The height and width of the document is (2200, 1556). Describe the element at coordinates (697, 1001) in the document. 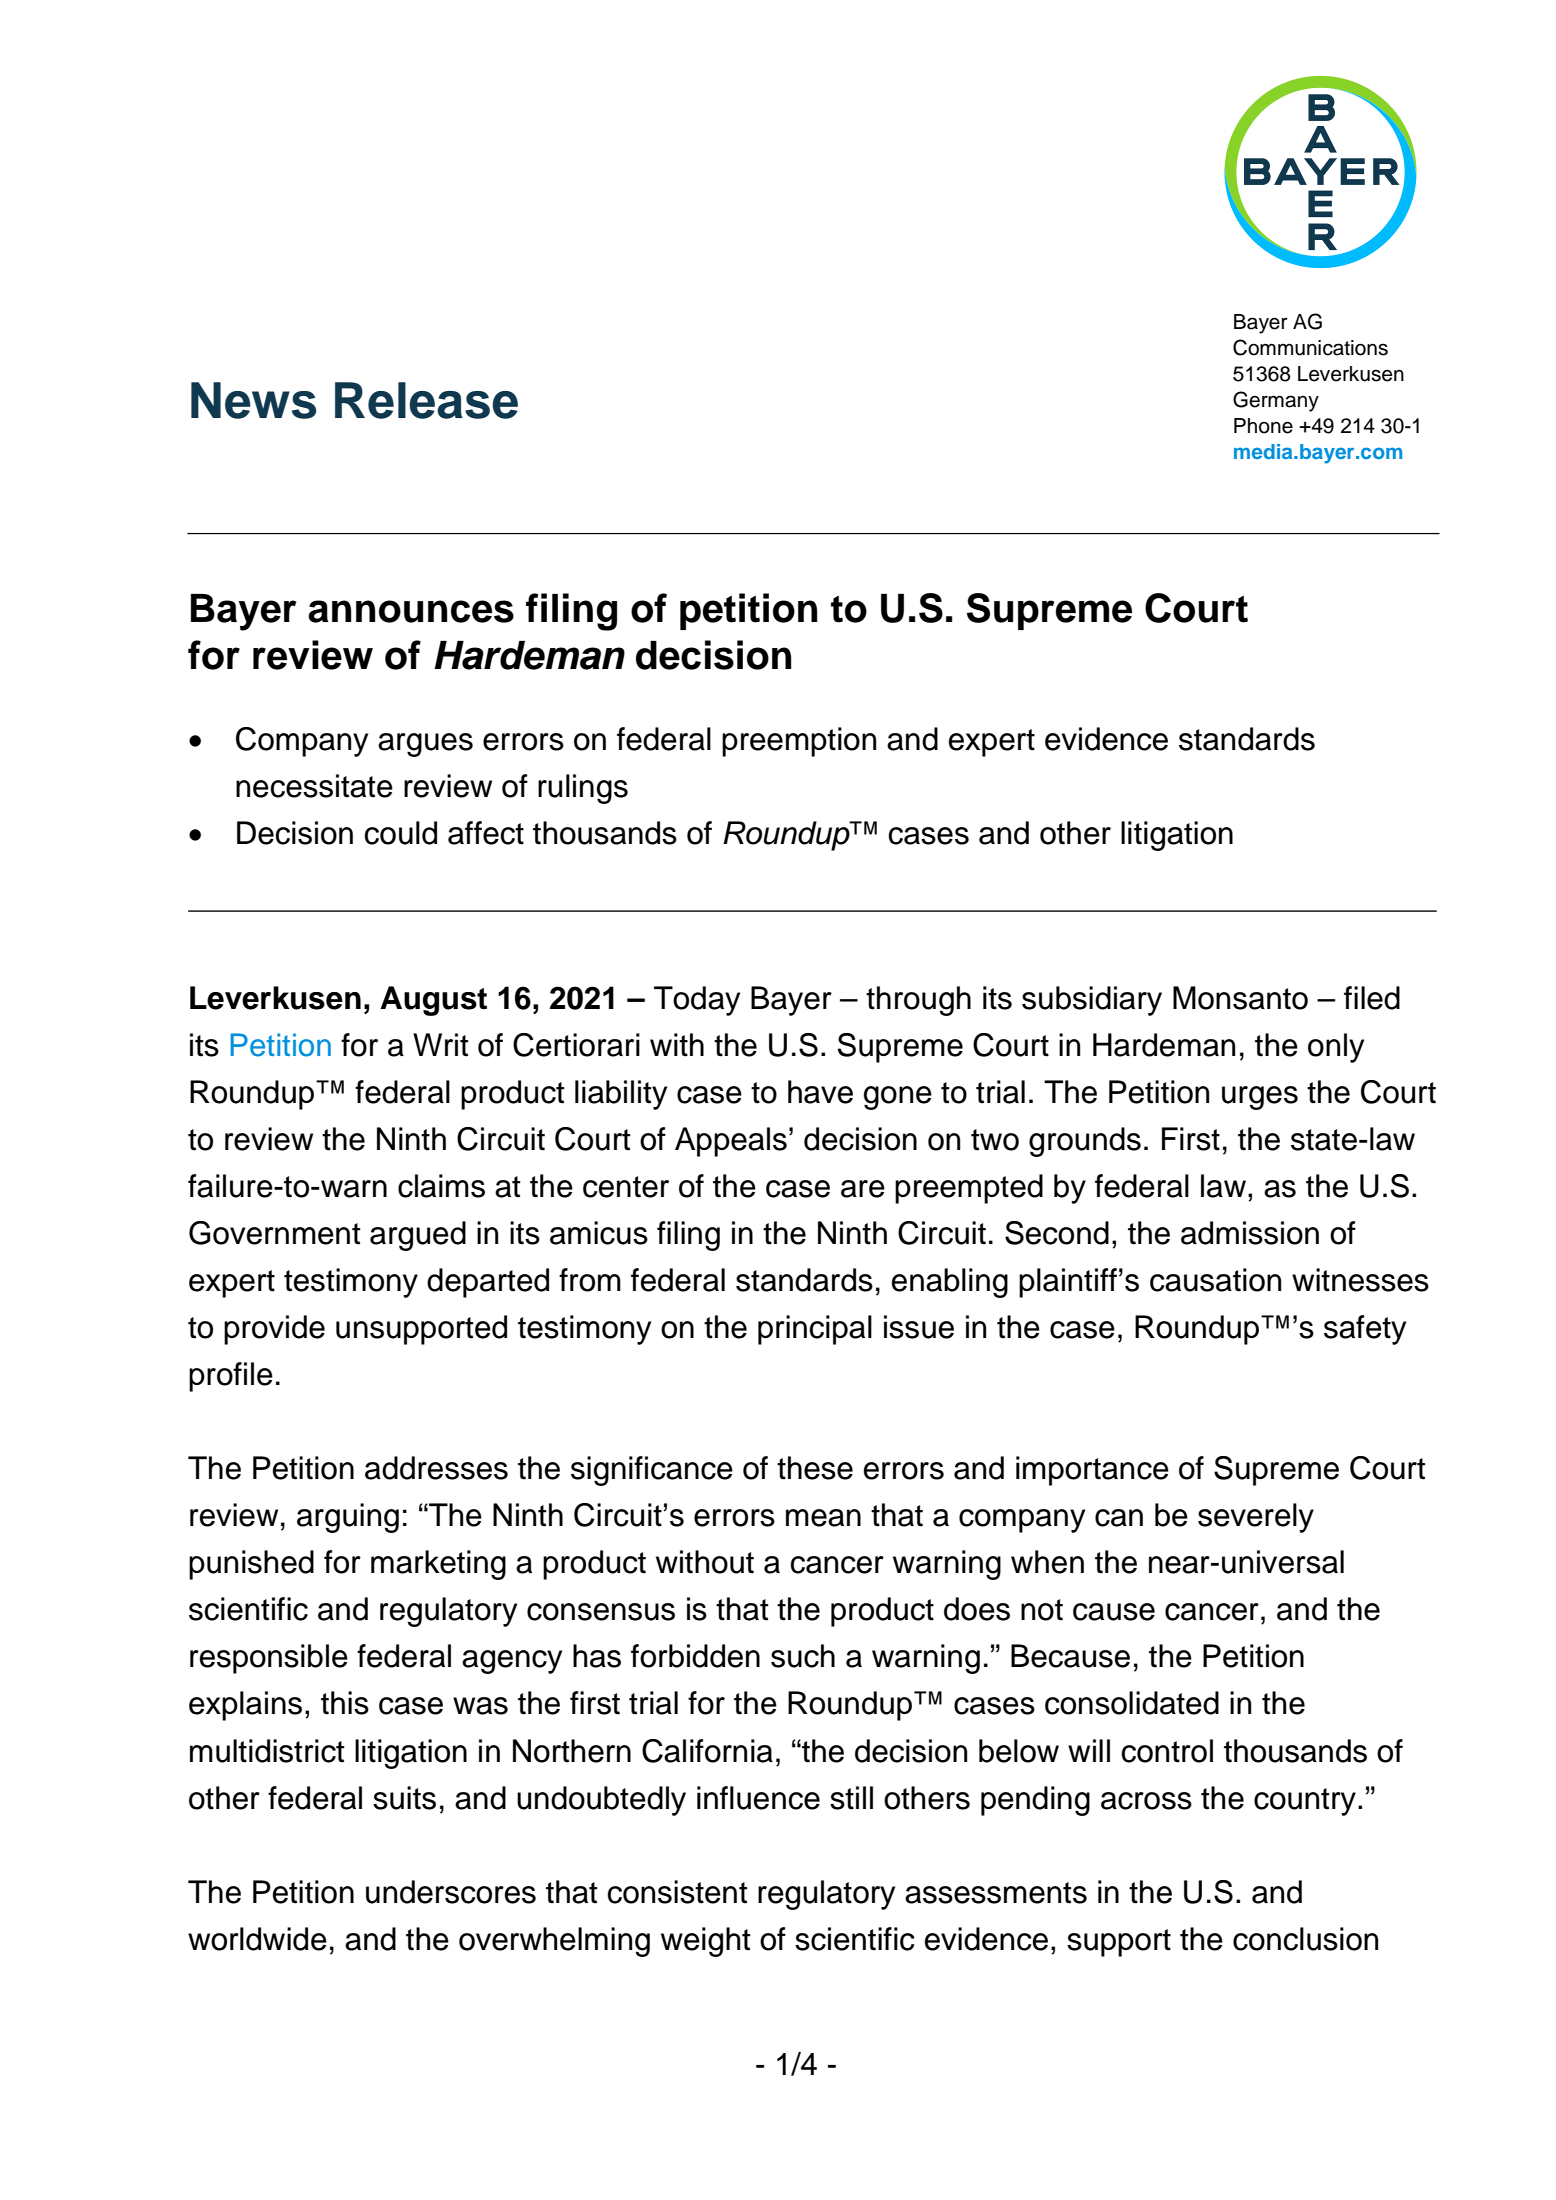

I see `Today` at that location.
